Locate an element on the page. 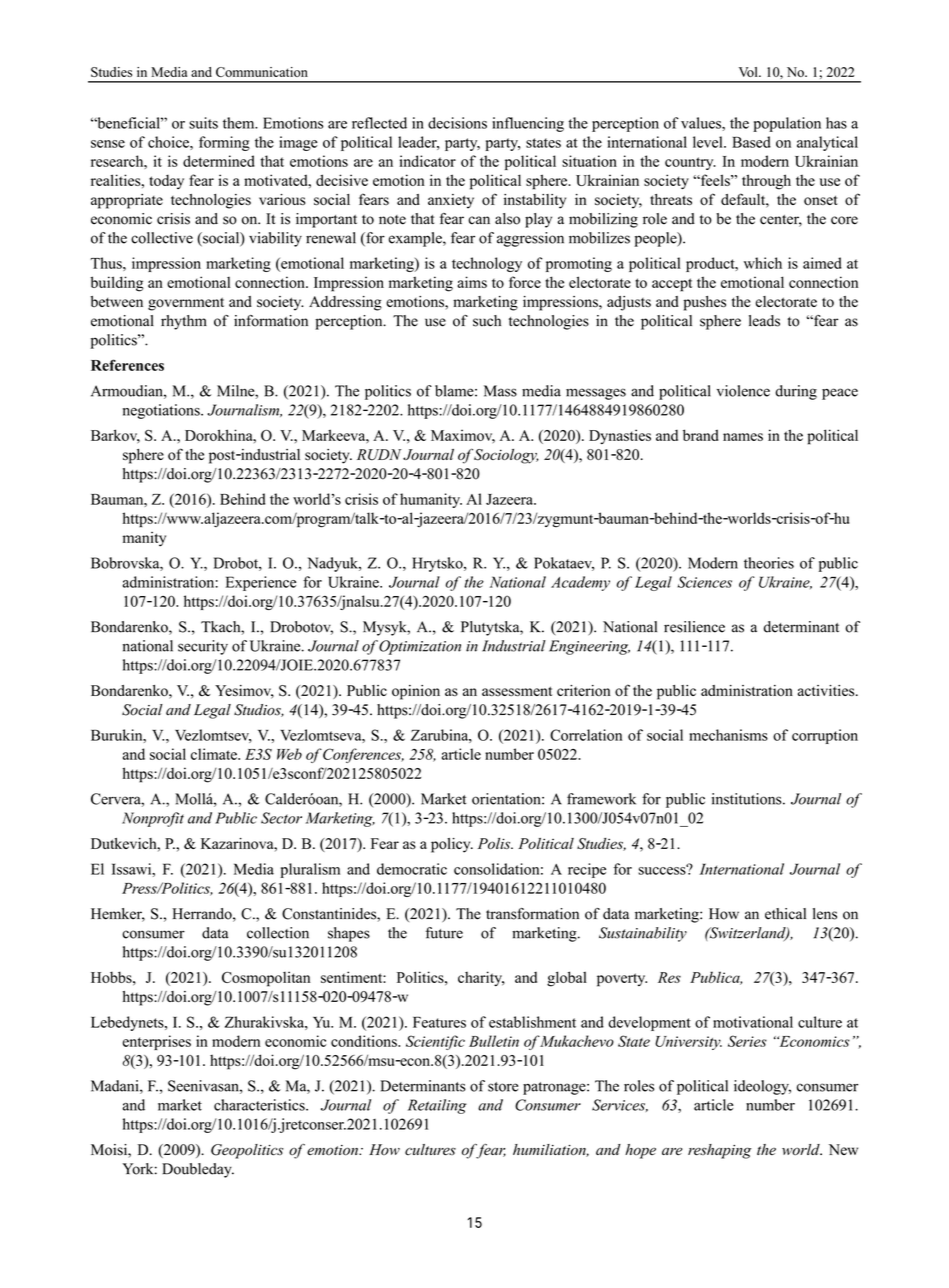  Mass is located at coordinates (500, 391).
